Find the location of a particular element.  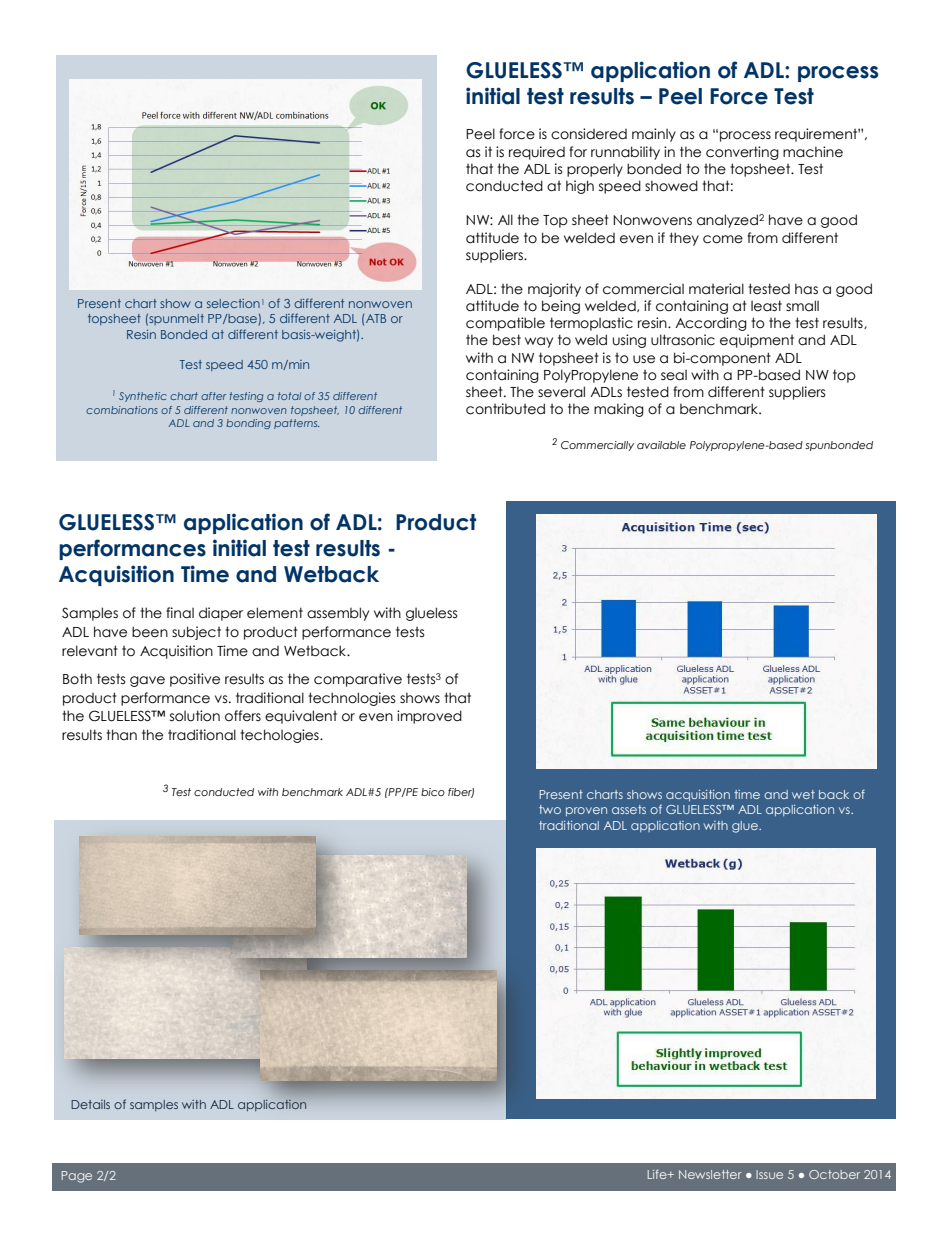

Life is located at coordinates (658, 1174).
